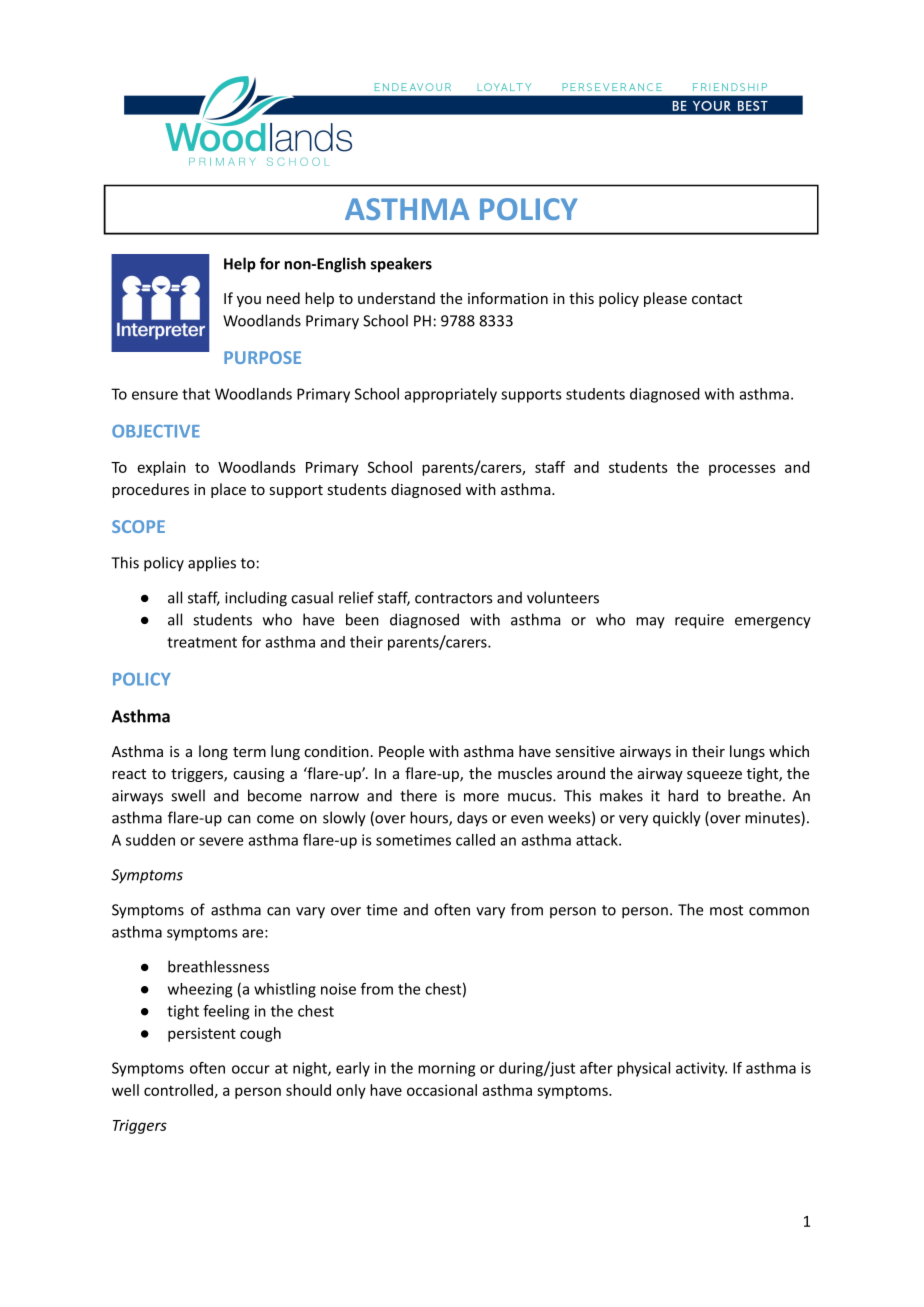  I want to click on morning, so click(446, 1069).
